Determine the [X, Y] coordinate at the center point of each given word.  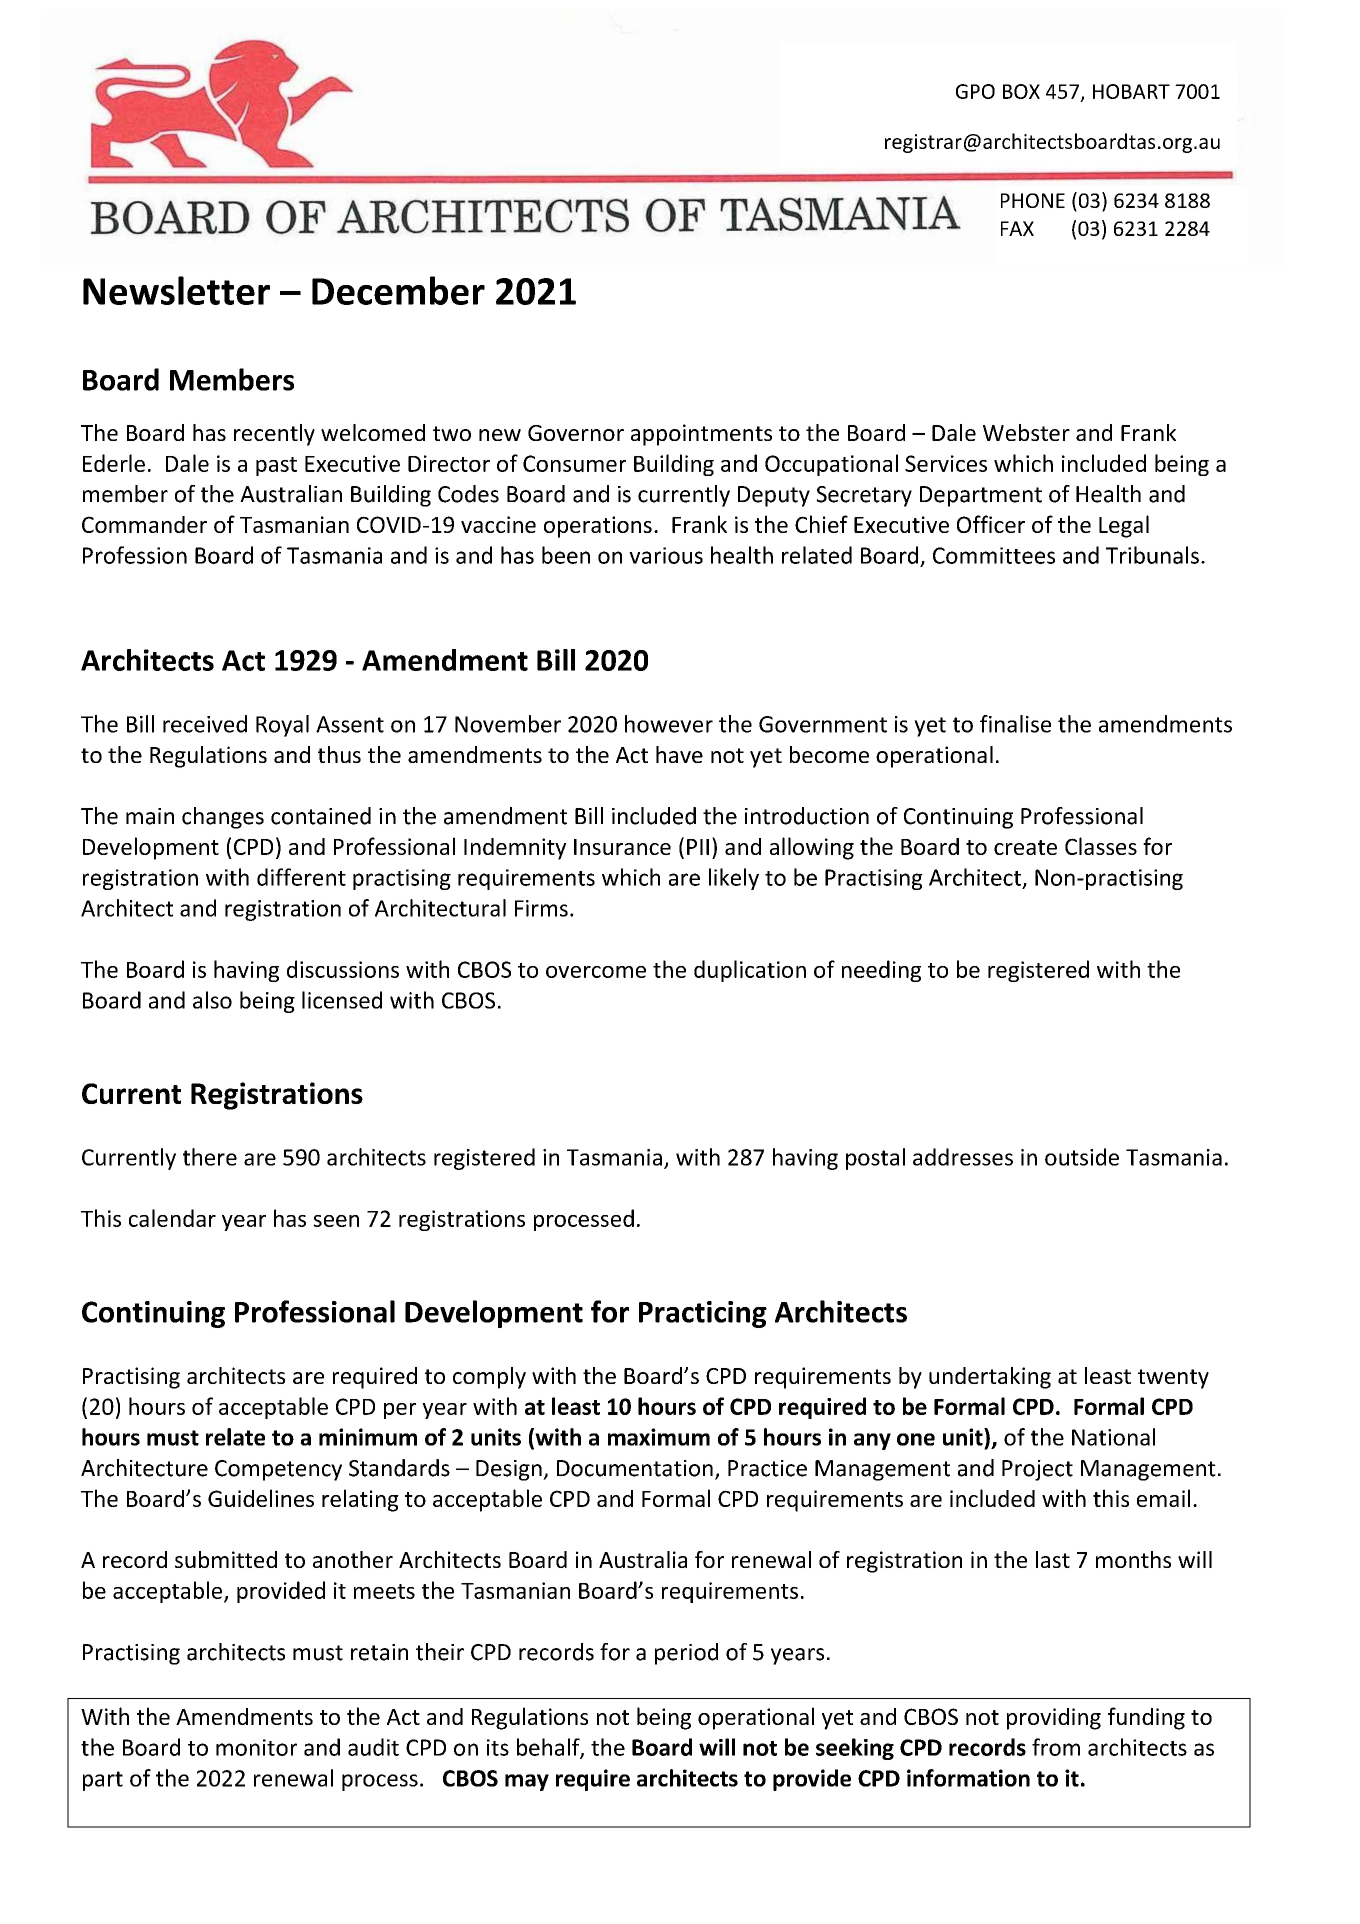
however [669, 724]
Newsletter [176, 290]
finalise [1015, 724]
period [686, 1654]
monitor [256, 1747]
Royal [282, 726]
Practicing [703, 1314]
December [398, 290]
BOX [1021, 91]
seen [336, 1221]
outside [1082, 1157]
